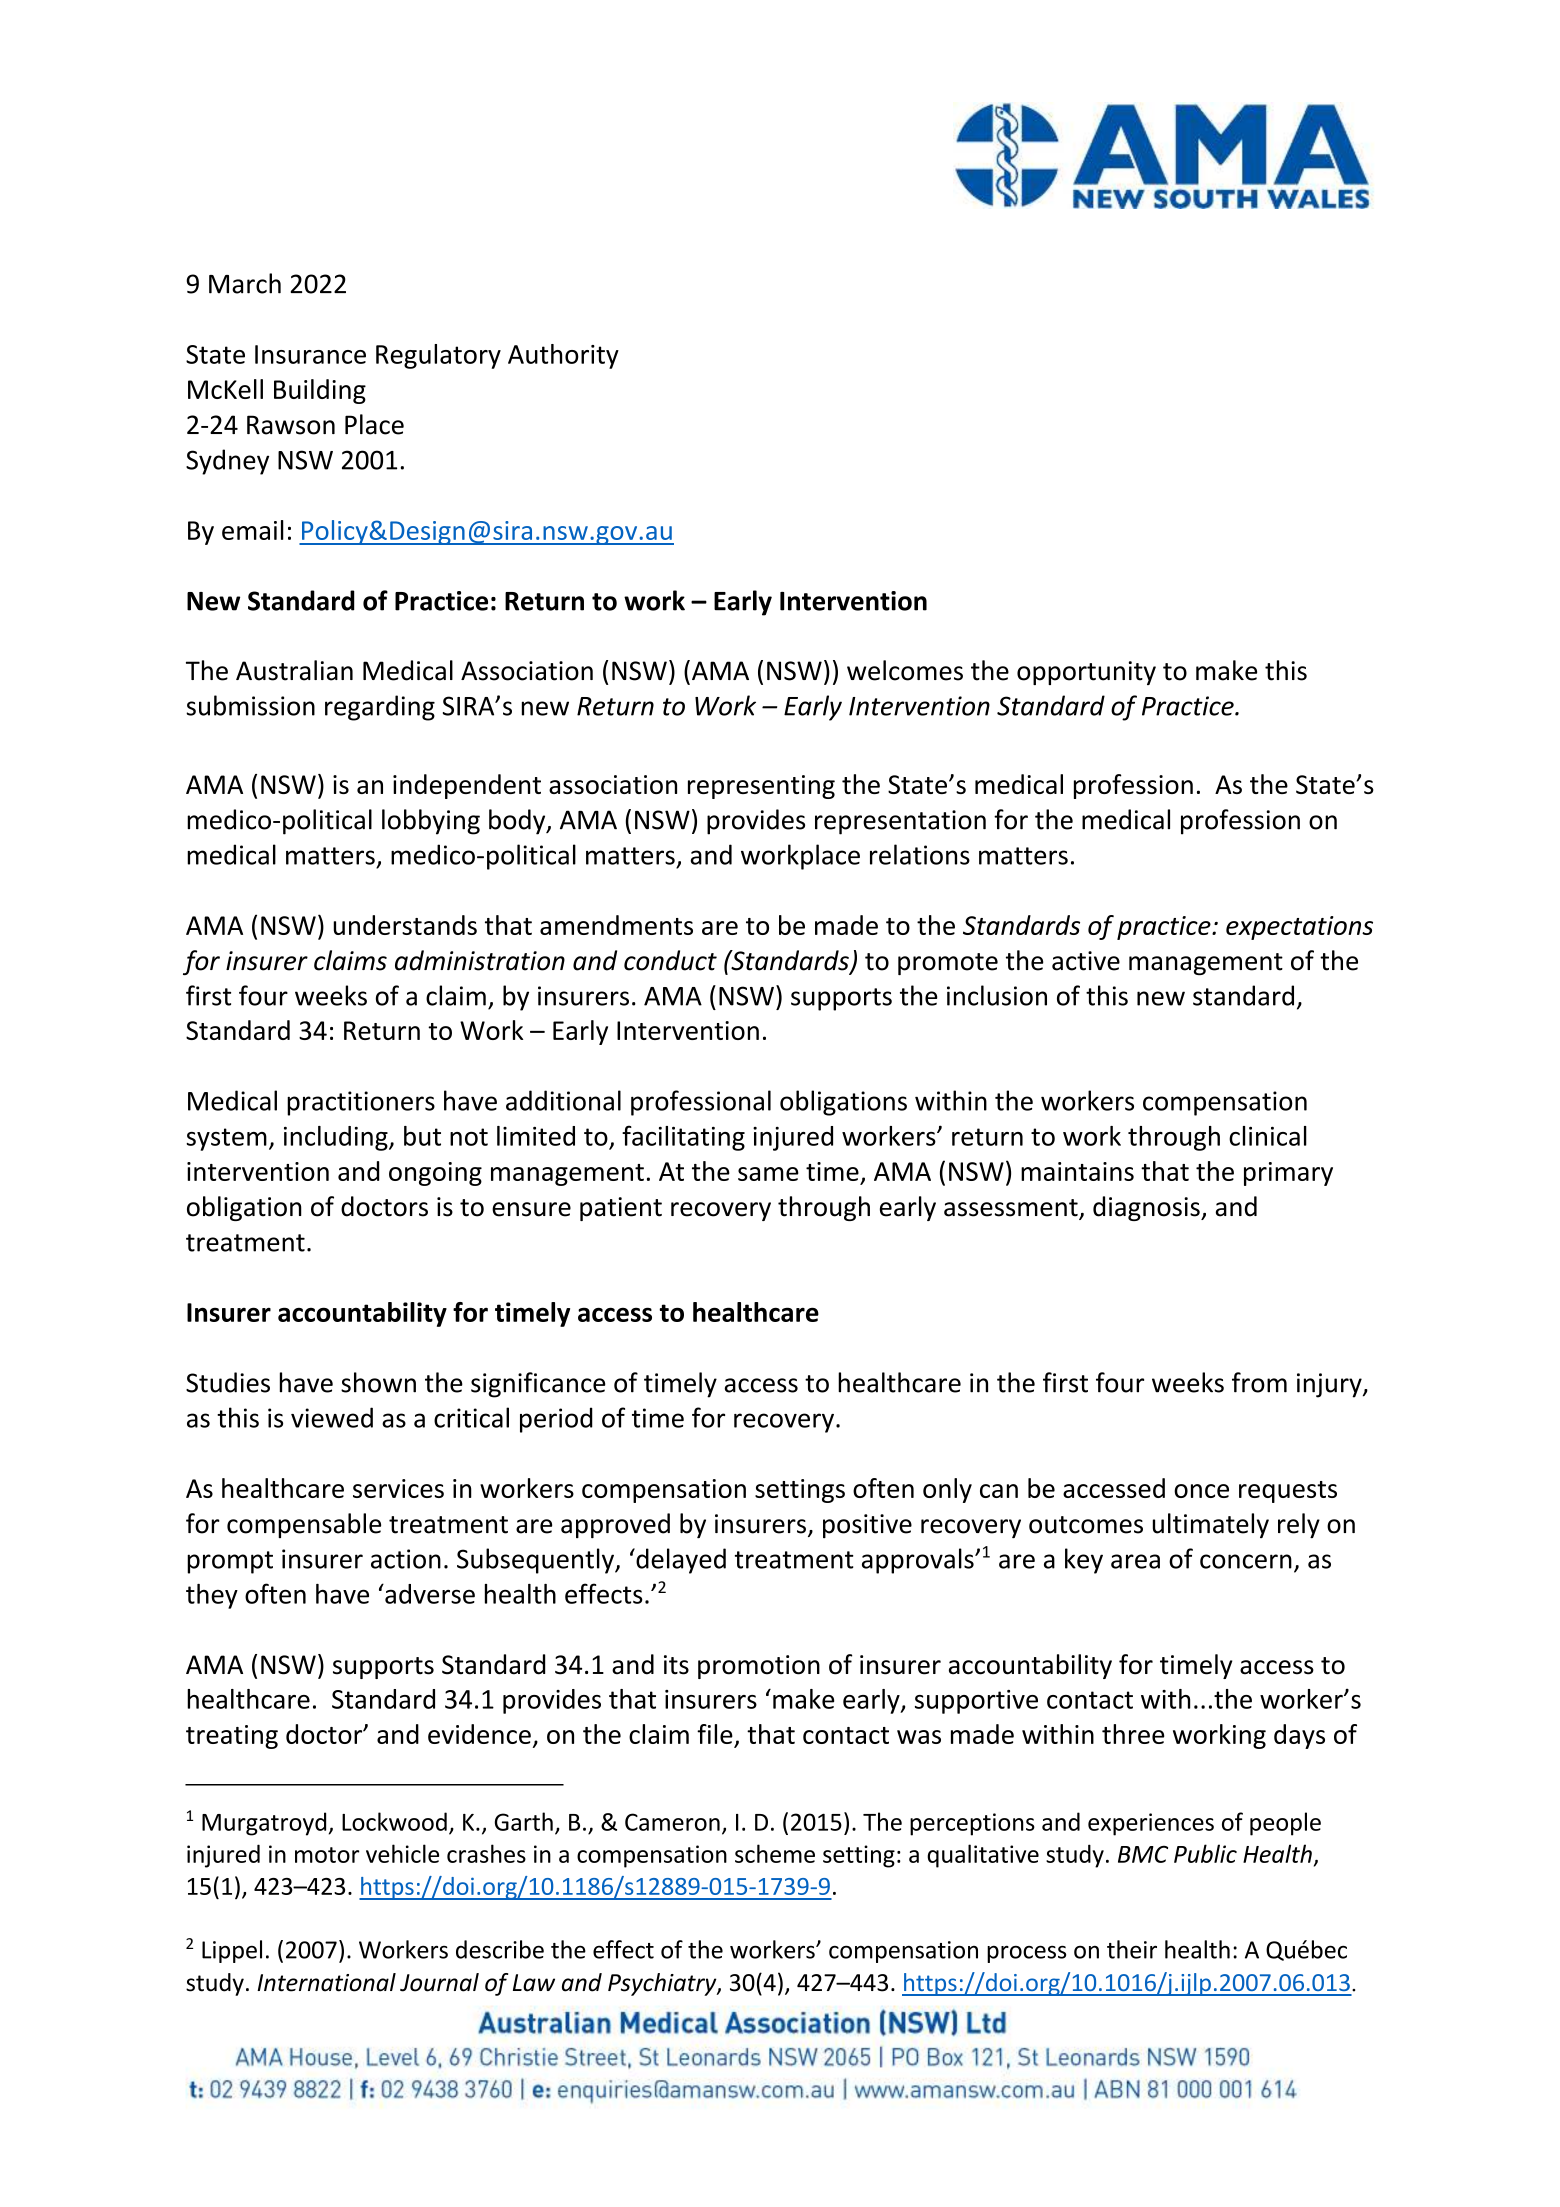 The height and width of the screenshot is (2207, 1560). What do you see at coordinates (1086, 673) in the screenshot?
I see `opportunity` at bounding box center [1086, 673].
